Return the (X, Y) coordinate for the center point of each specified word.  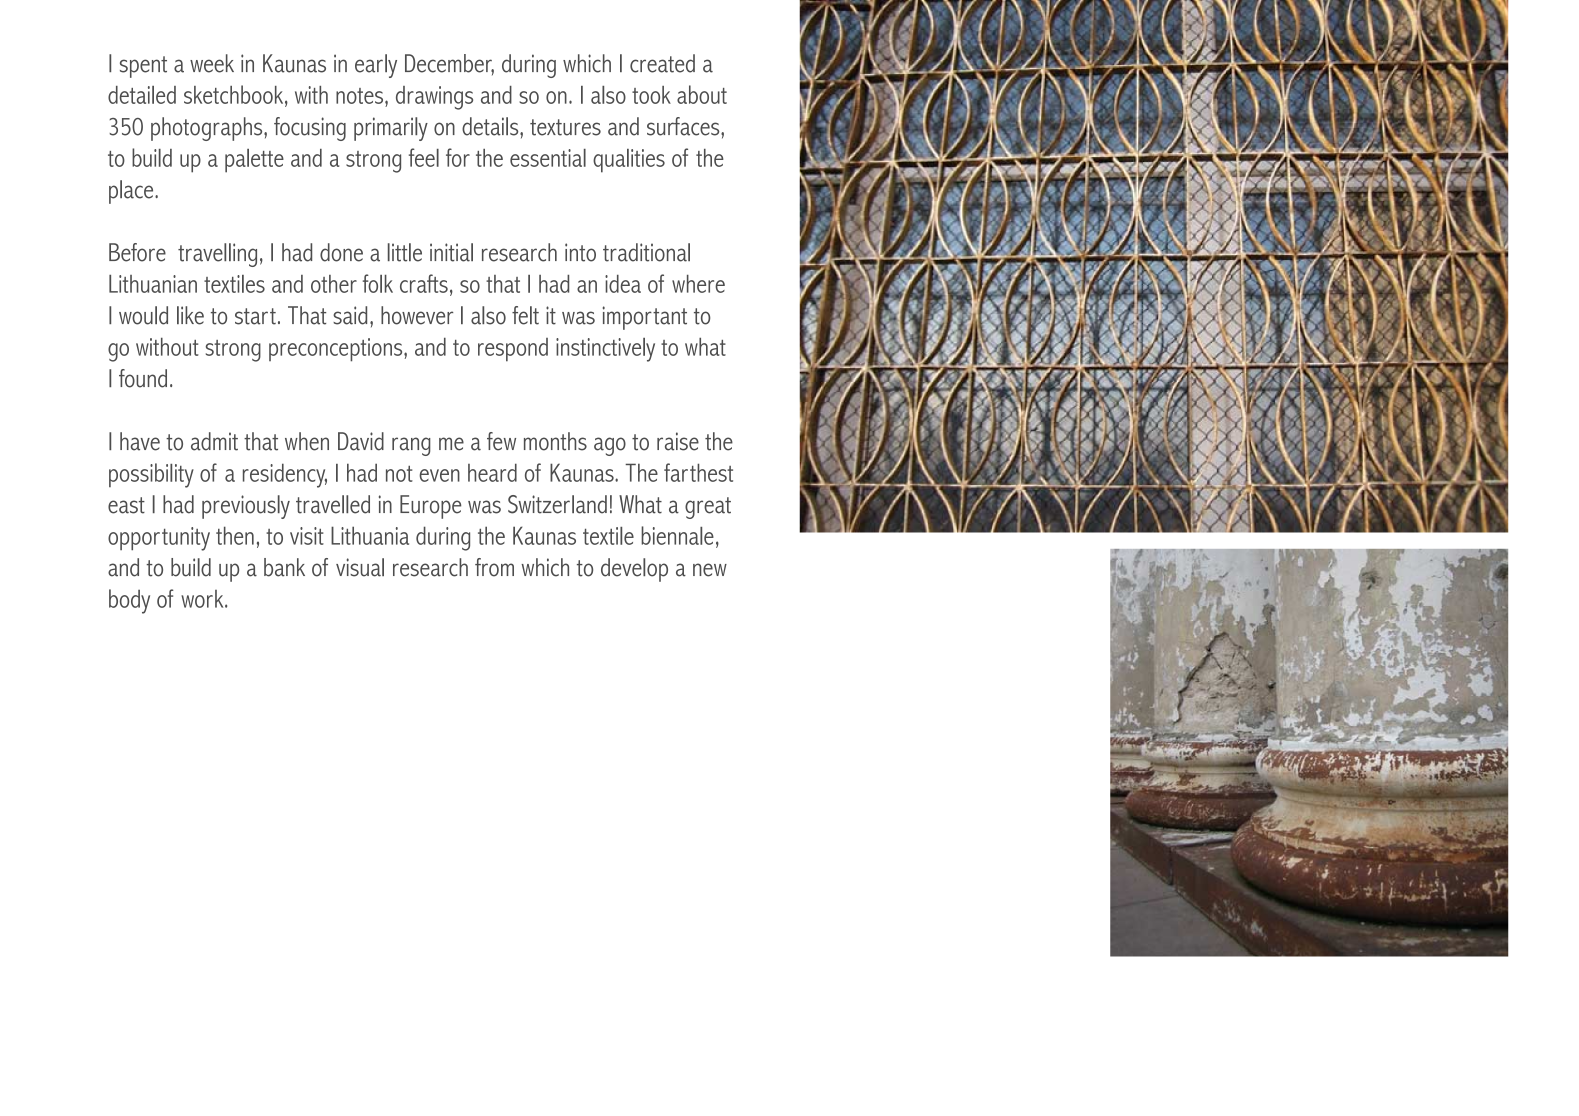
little (405, 252)
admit (214, 441)
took (651, 95)
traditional (646, 252)
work (203, 599)
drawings (434, 98)
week (212, 63)
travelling (217, 255)
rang (411, 446)
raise (678, 441)
